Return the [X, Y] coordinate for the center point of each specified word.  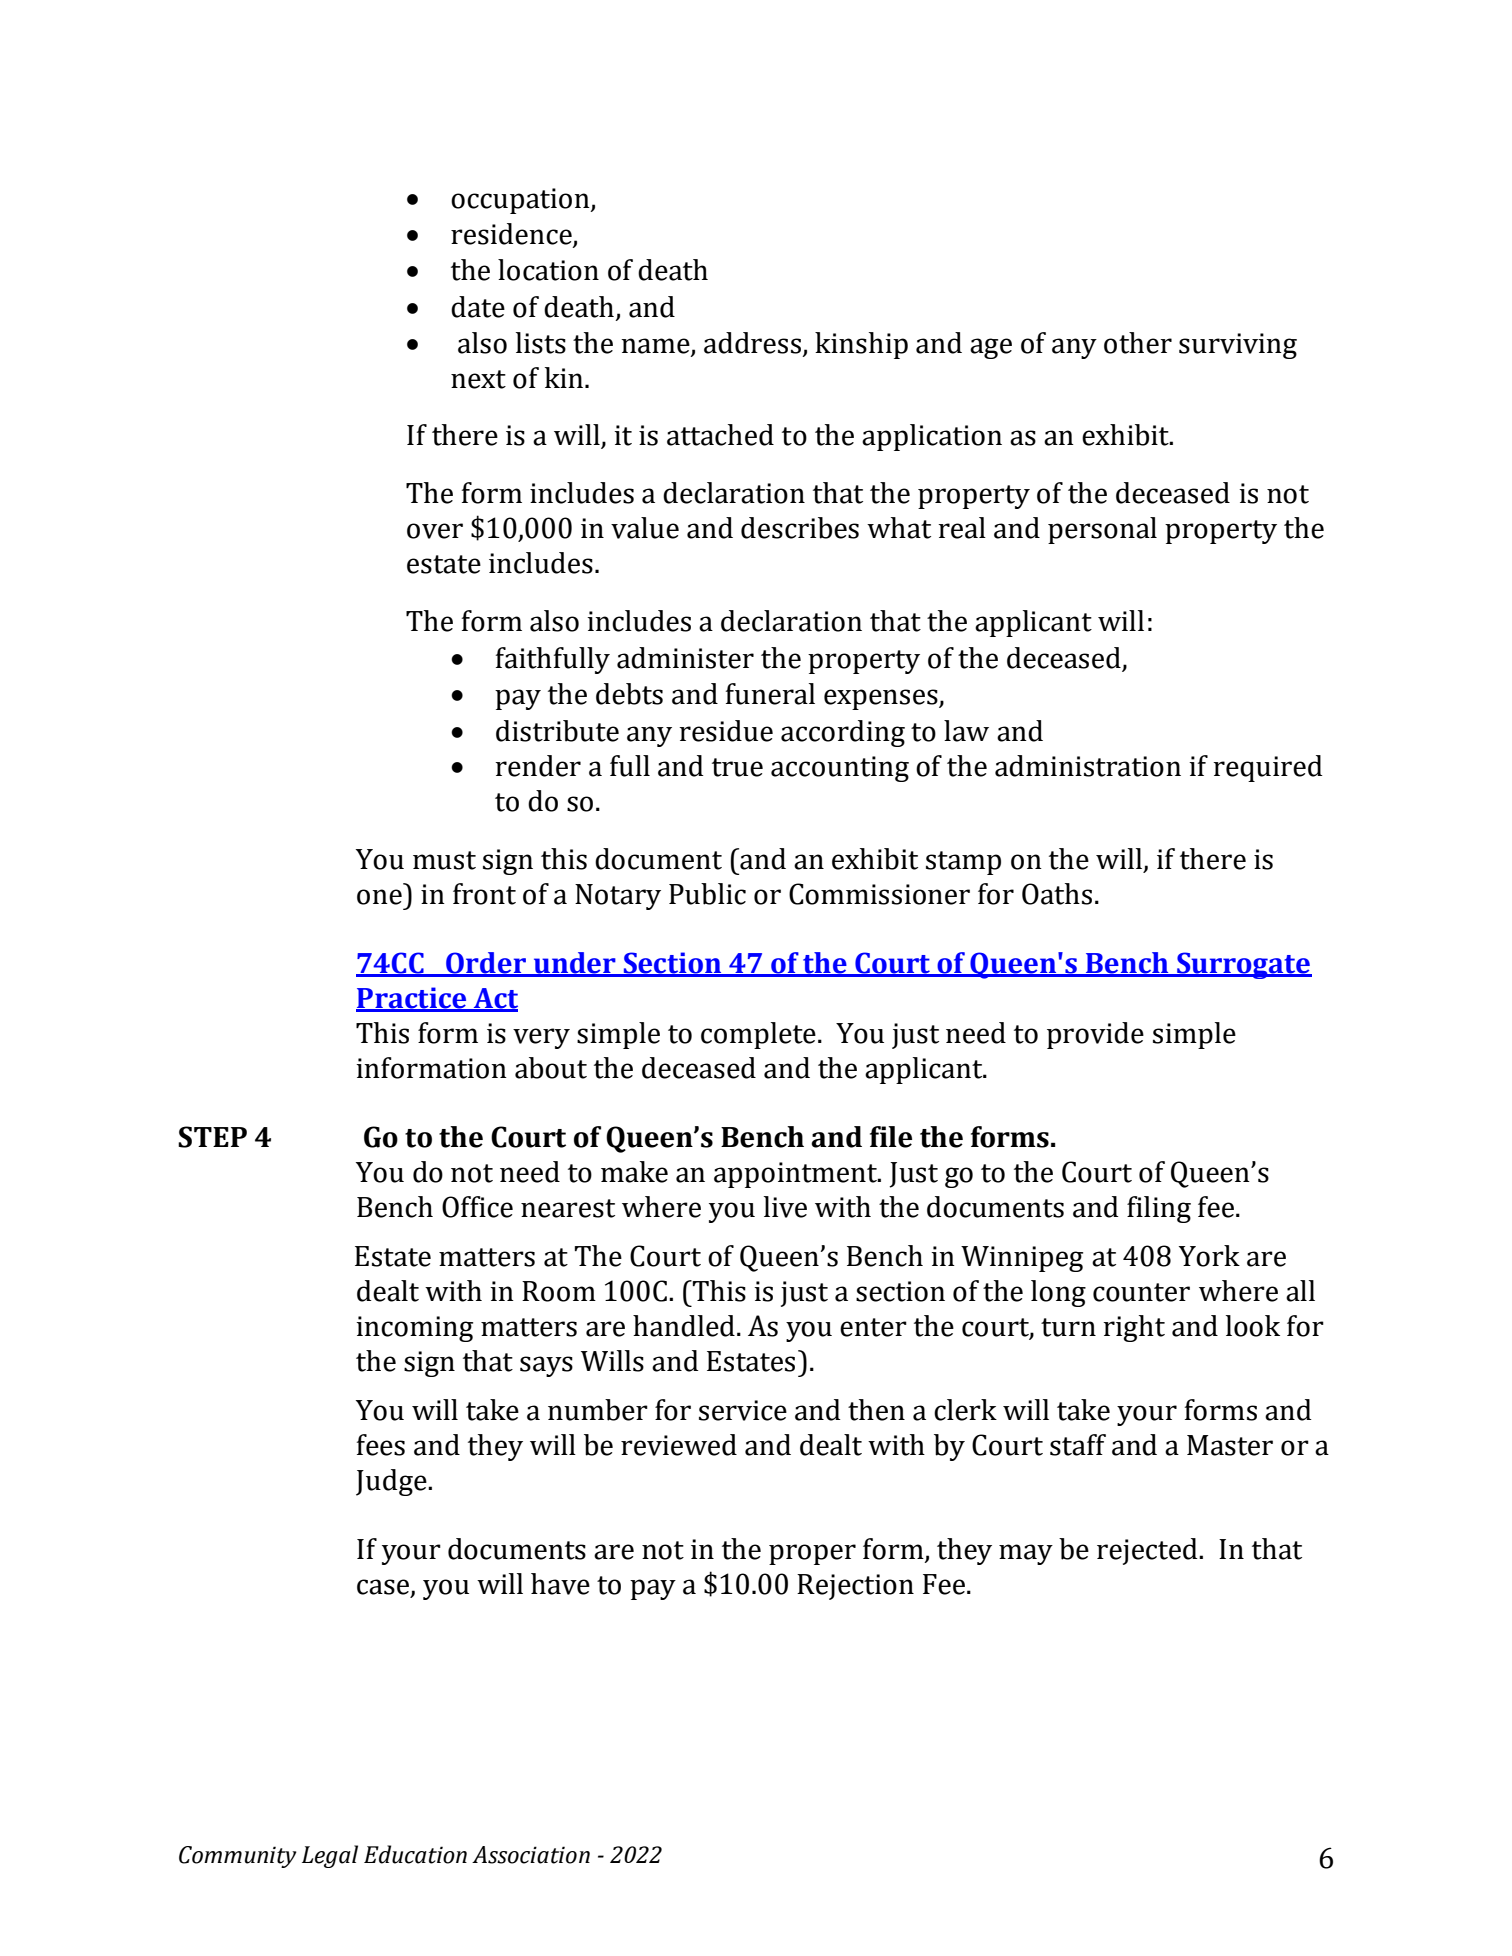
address [752, 343]
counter [1141, 1292]
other [1138, 343]
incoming [414, 1329]
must [444, 860]
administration [1088, 766]
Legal [330, 1856]
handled [684, 1326]
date [478, 307]
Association [531, 1855]
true [737, 767]
